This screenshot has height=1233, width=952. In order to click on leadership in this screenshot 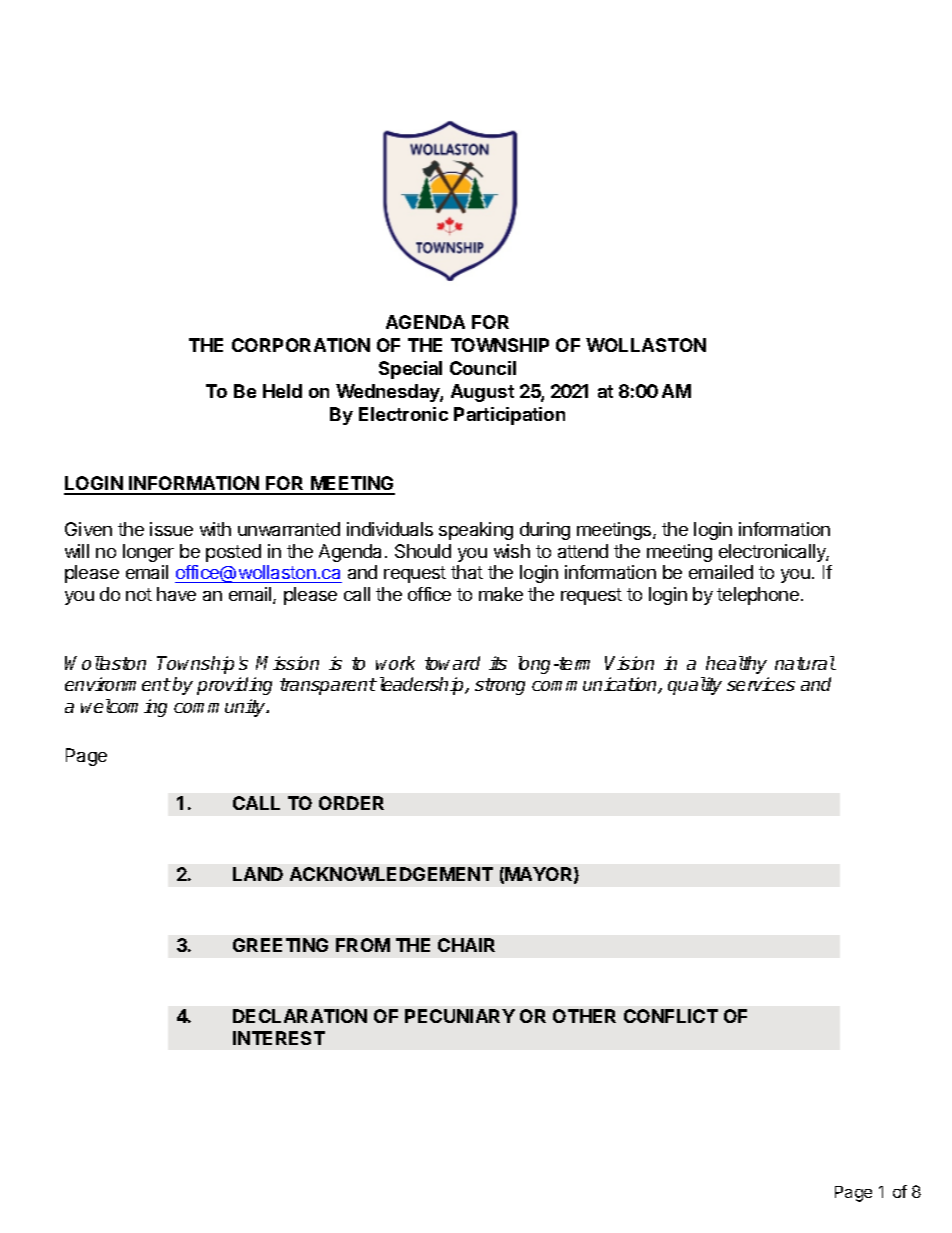, I will do `click(423, 686)`.
